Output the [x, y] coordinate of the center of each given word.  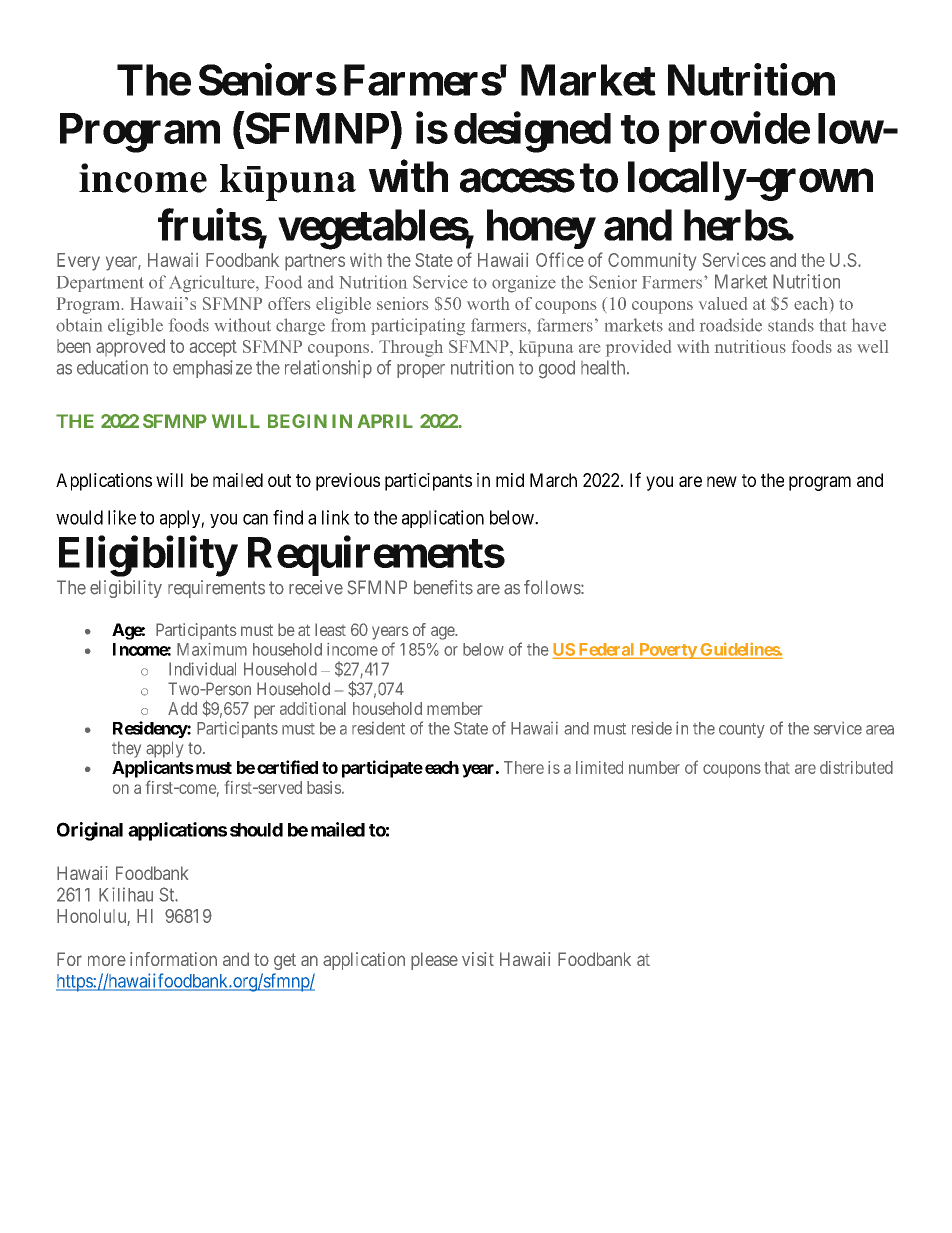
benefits [443, 587]
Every [78, 262]
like [122, 517]
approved [130, 348]
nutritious [750, 346]
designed [532, 132]
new [722, 481]
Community [652, 262]
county [742, 730]
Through [411, 348]
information [173, 959]
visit [478, 959]
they [126, 749]
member [455, 708]
